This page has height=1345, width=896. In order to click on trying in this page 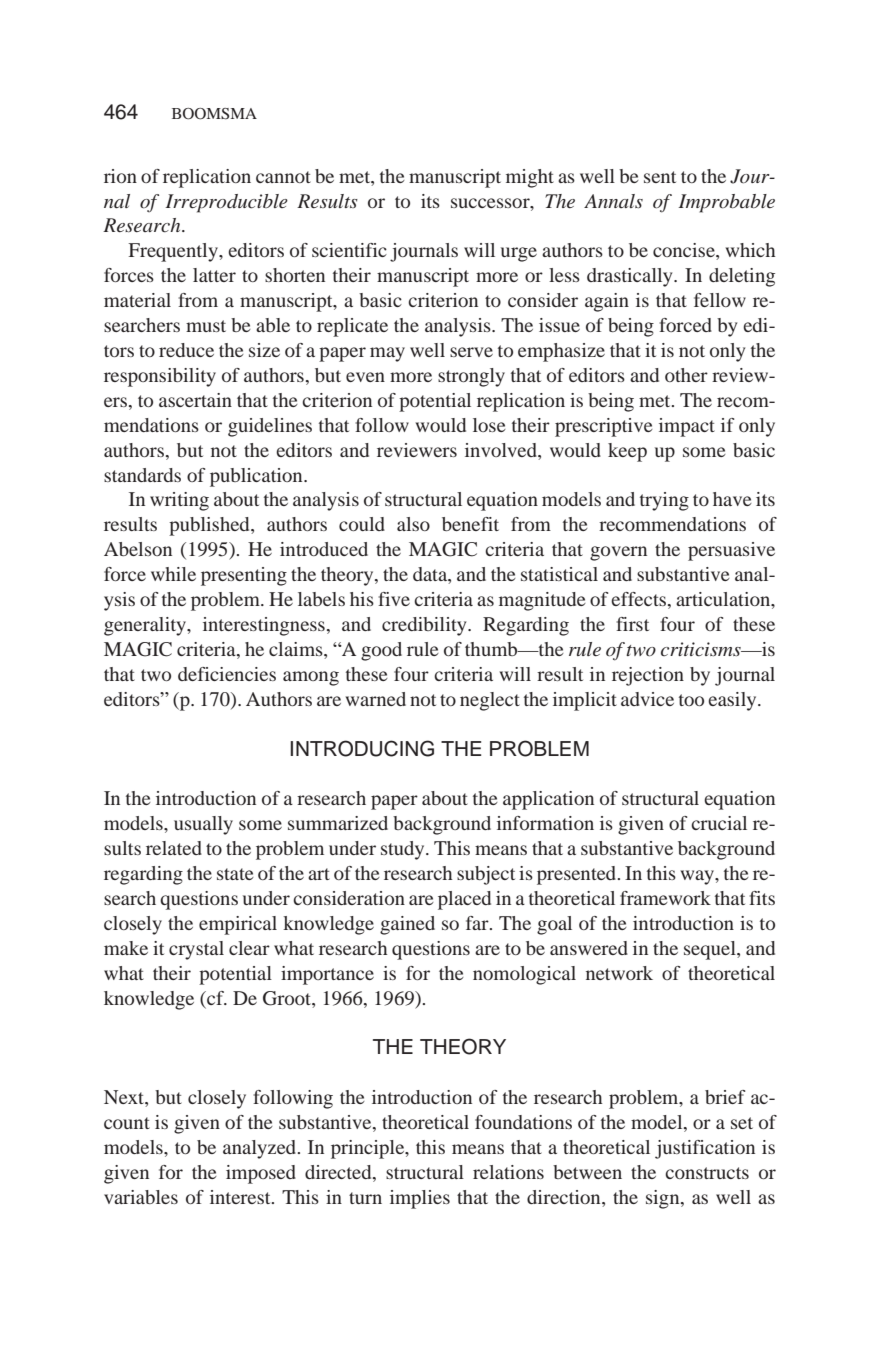, I will do `click(664, 501)`.
